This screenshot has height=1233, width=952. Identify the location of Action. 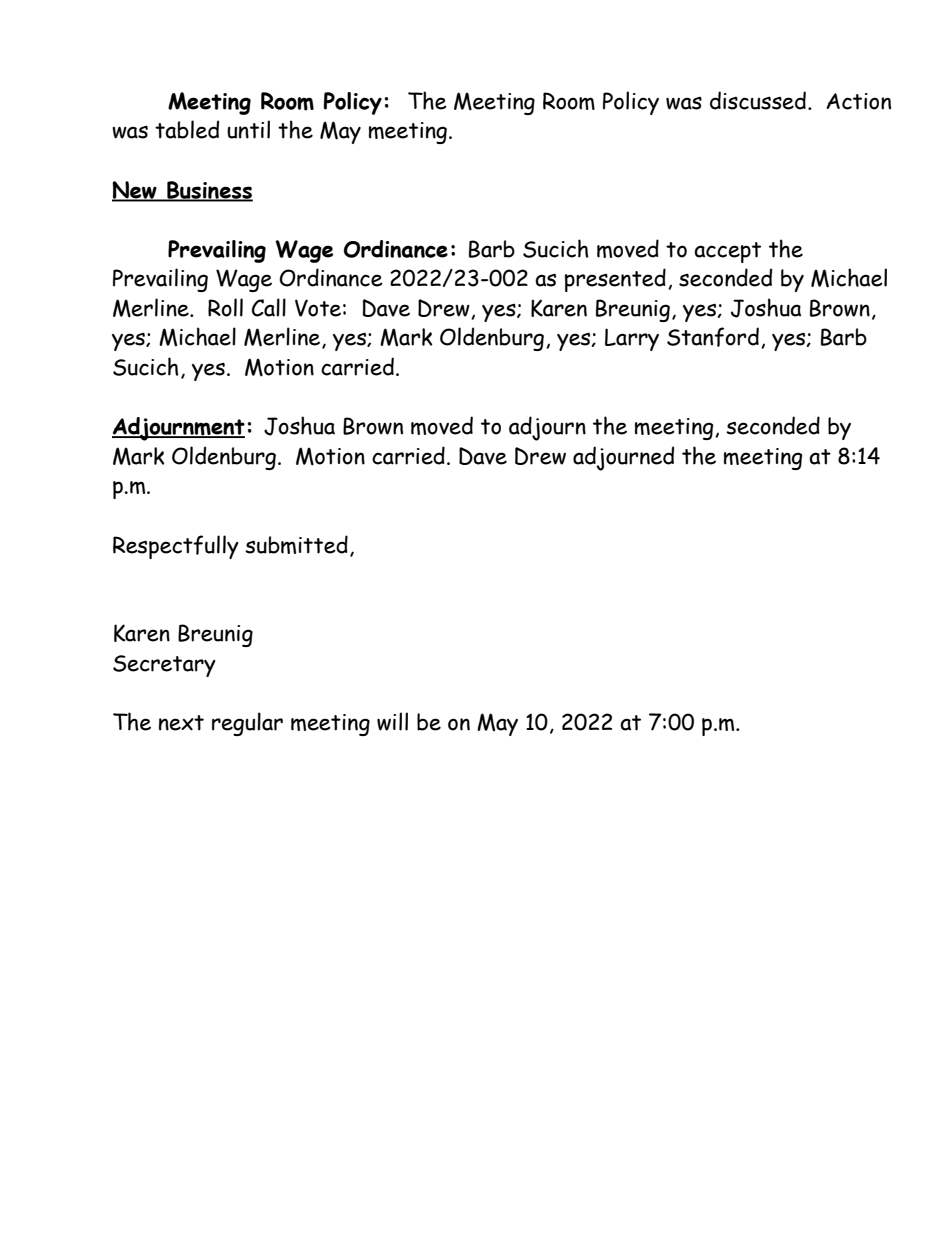
(858, 101).
